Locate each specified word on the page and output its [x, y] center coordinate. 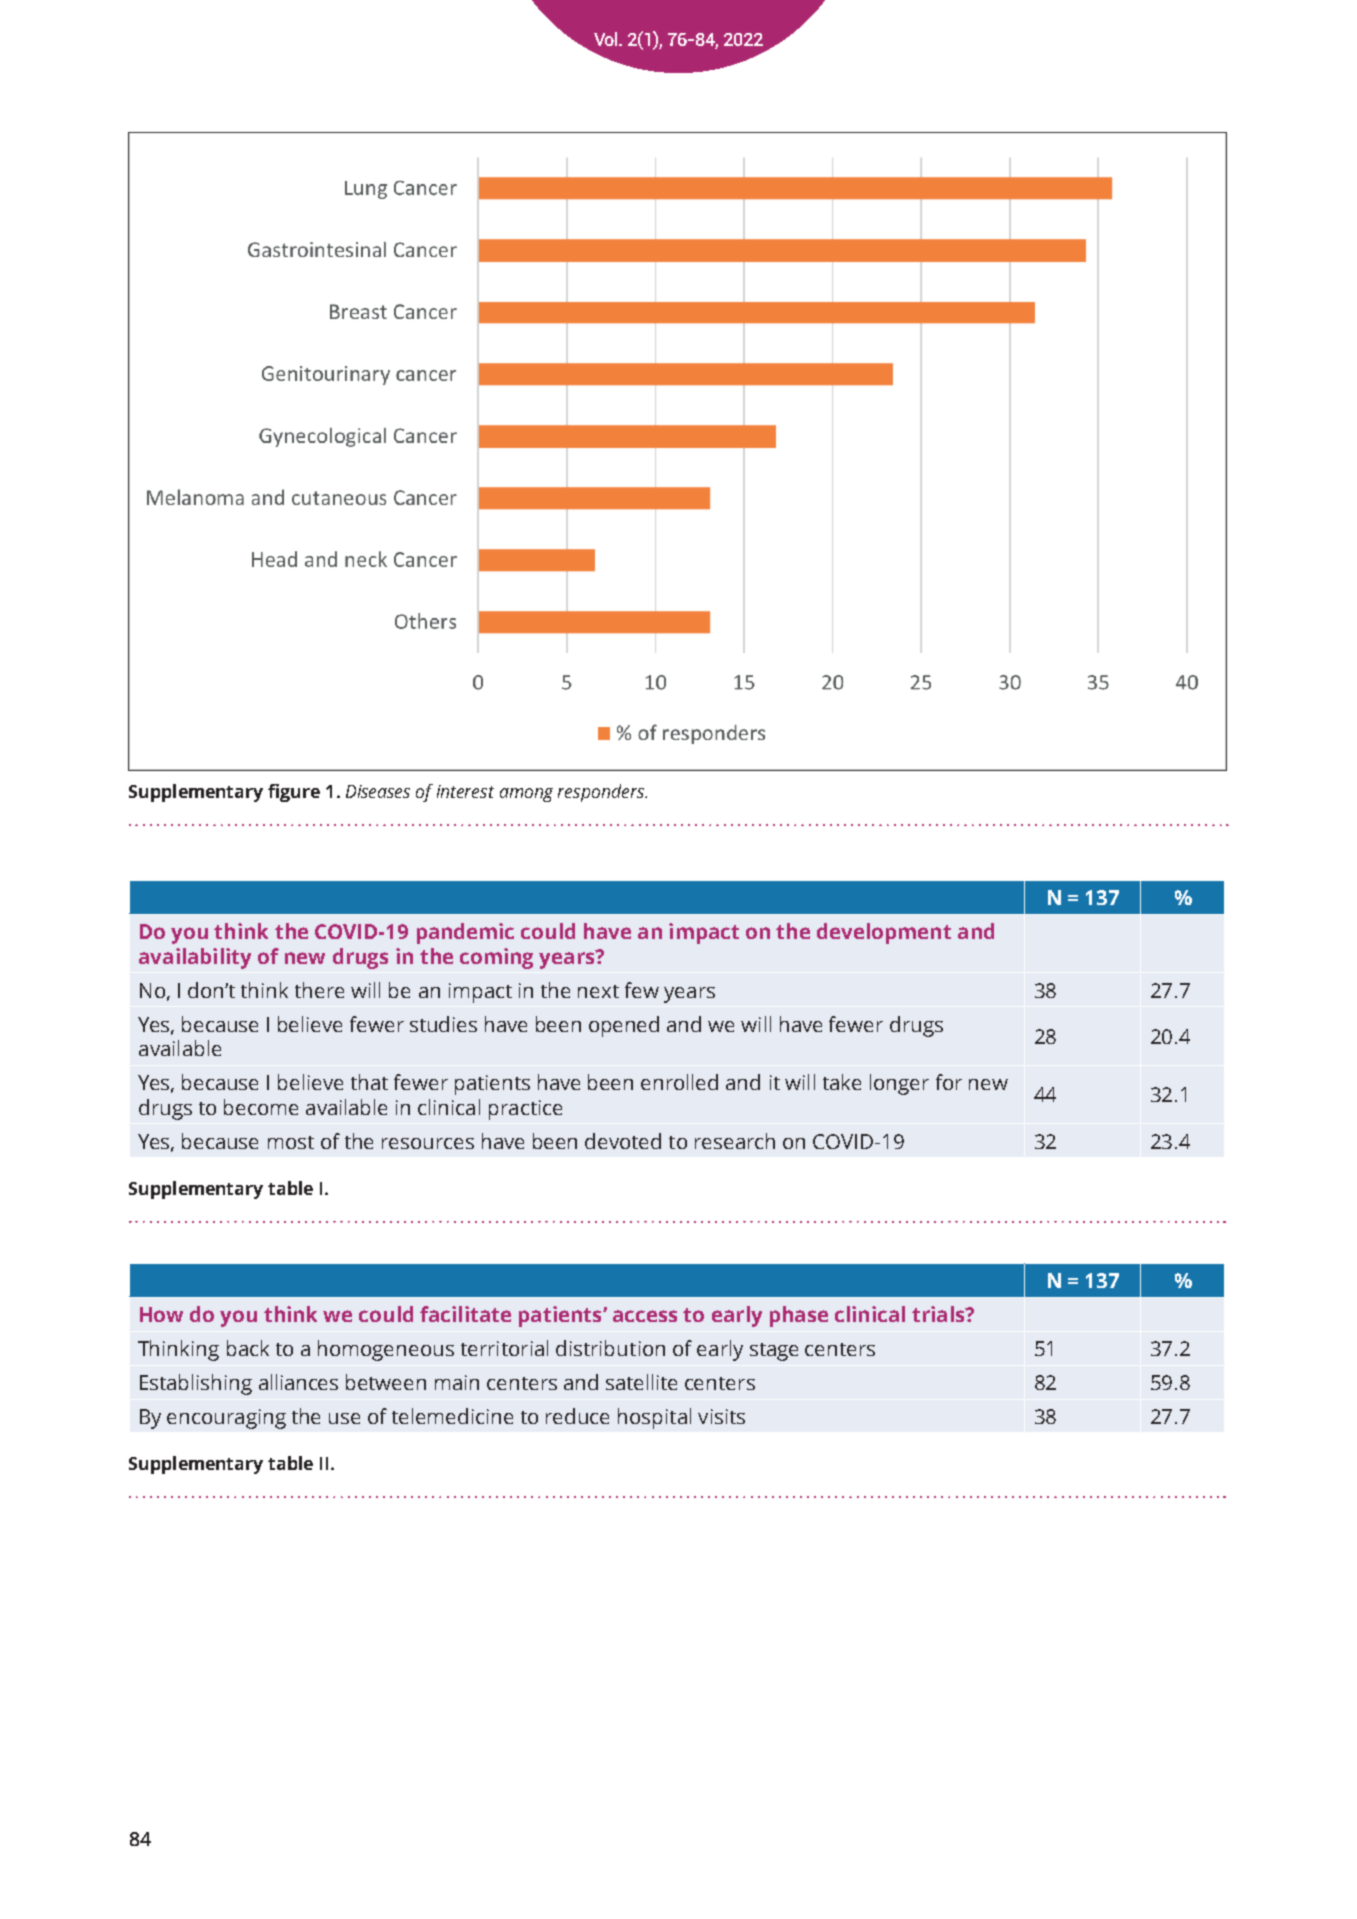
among [526, 795]
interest [465, 791]
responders [602, 793]
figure [294, 793]
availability [195, 958]
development [884, 933]
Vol [607, 39]
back [248, 1348]
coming [496, 958]
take [842, 1082]
